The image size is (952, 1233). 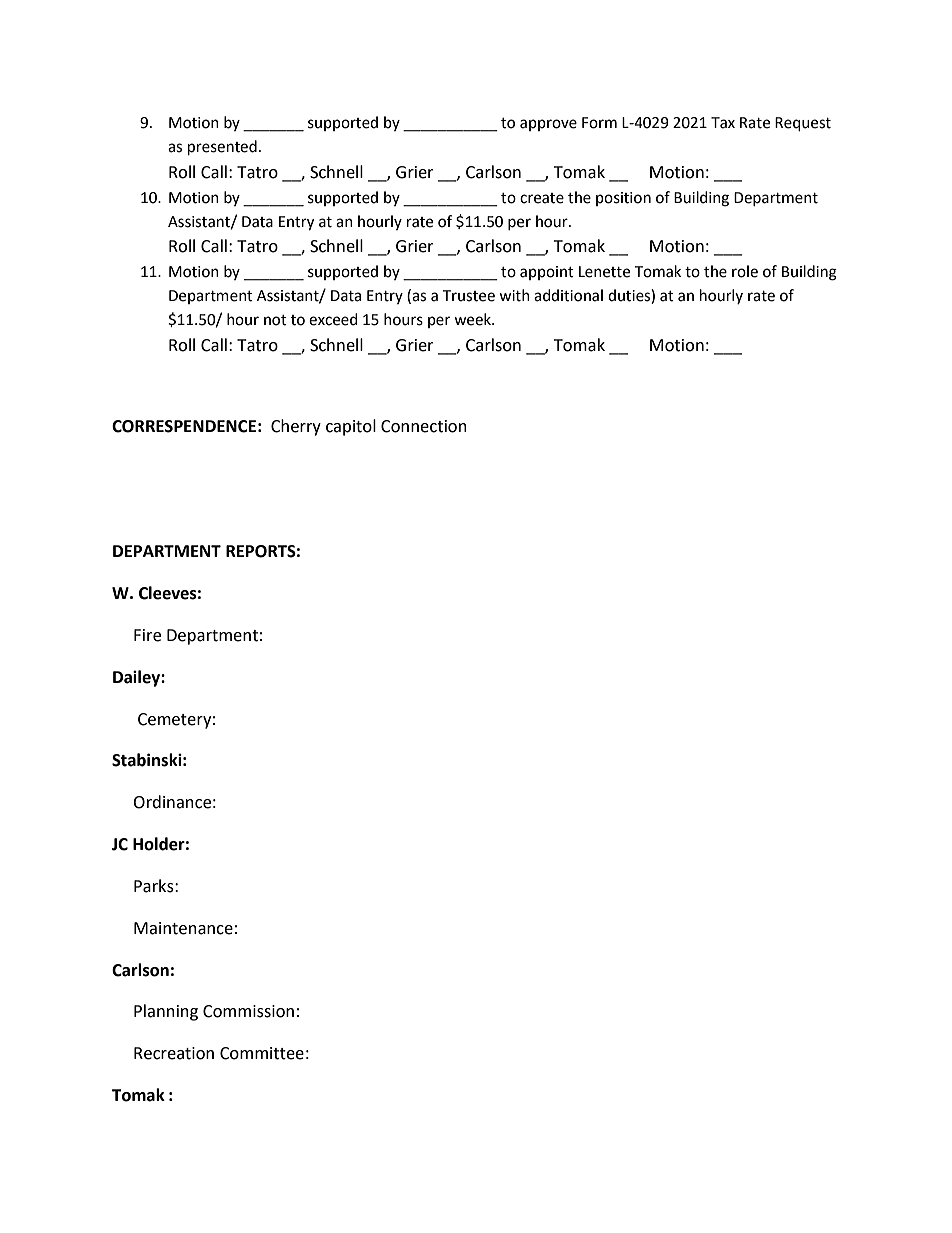 I want to click on role, so click(x=745, y=271).
